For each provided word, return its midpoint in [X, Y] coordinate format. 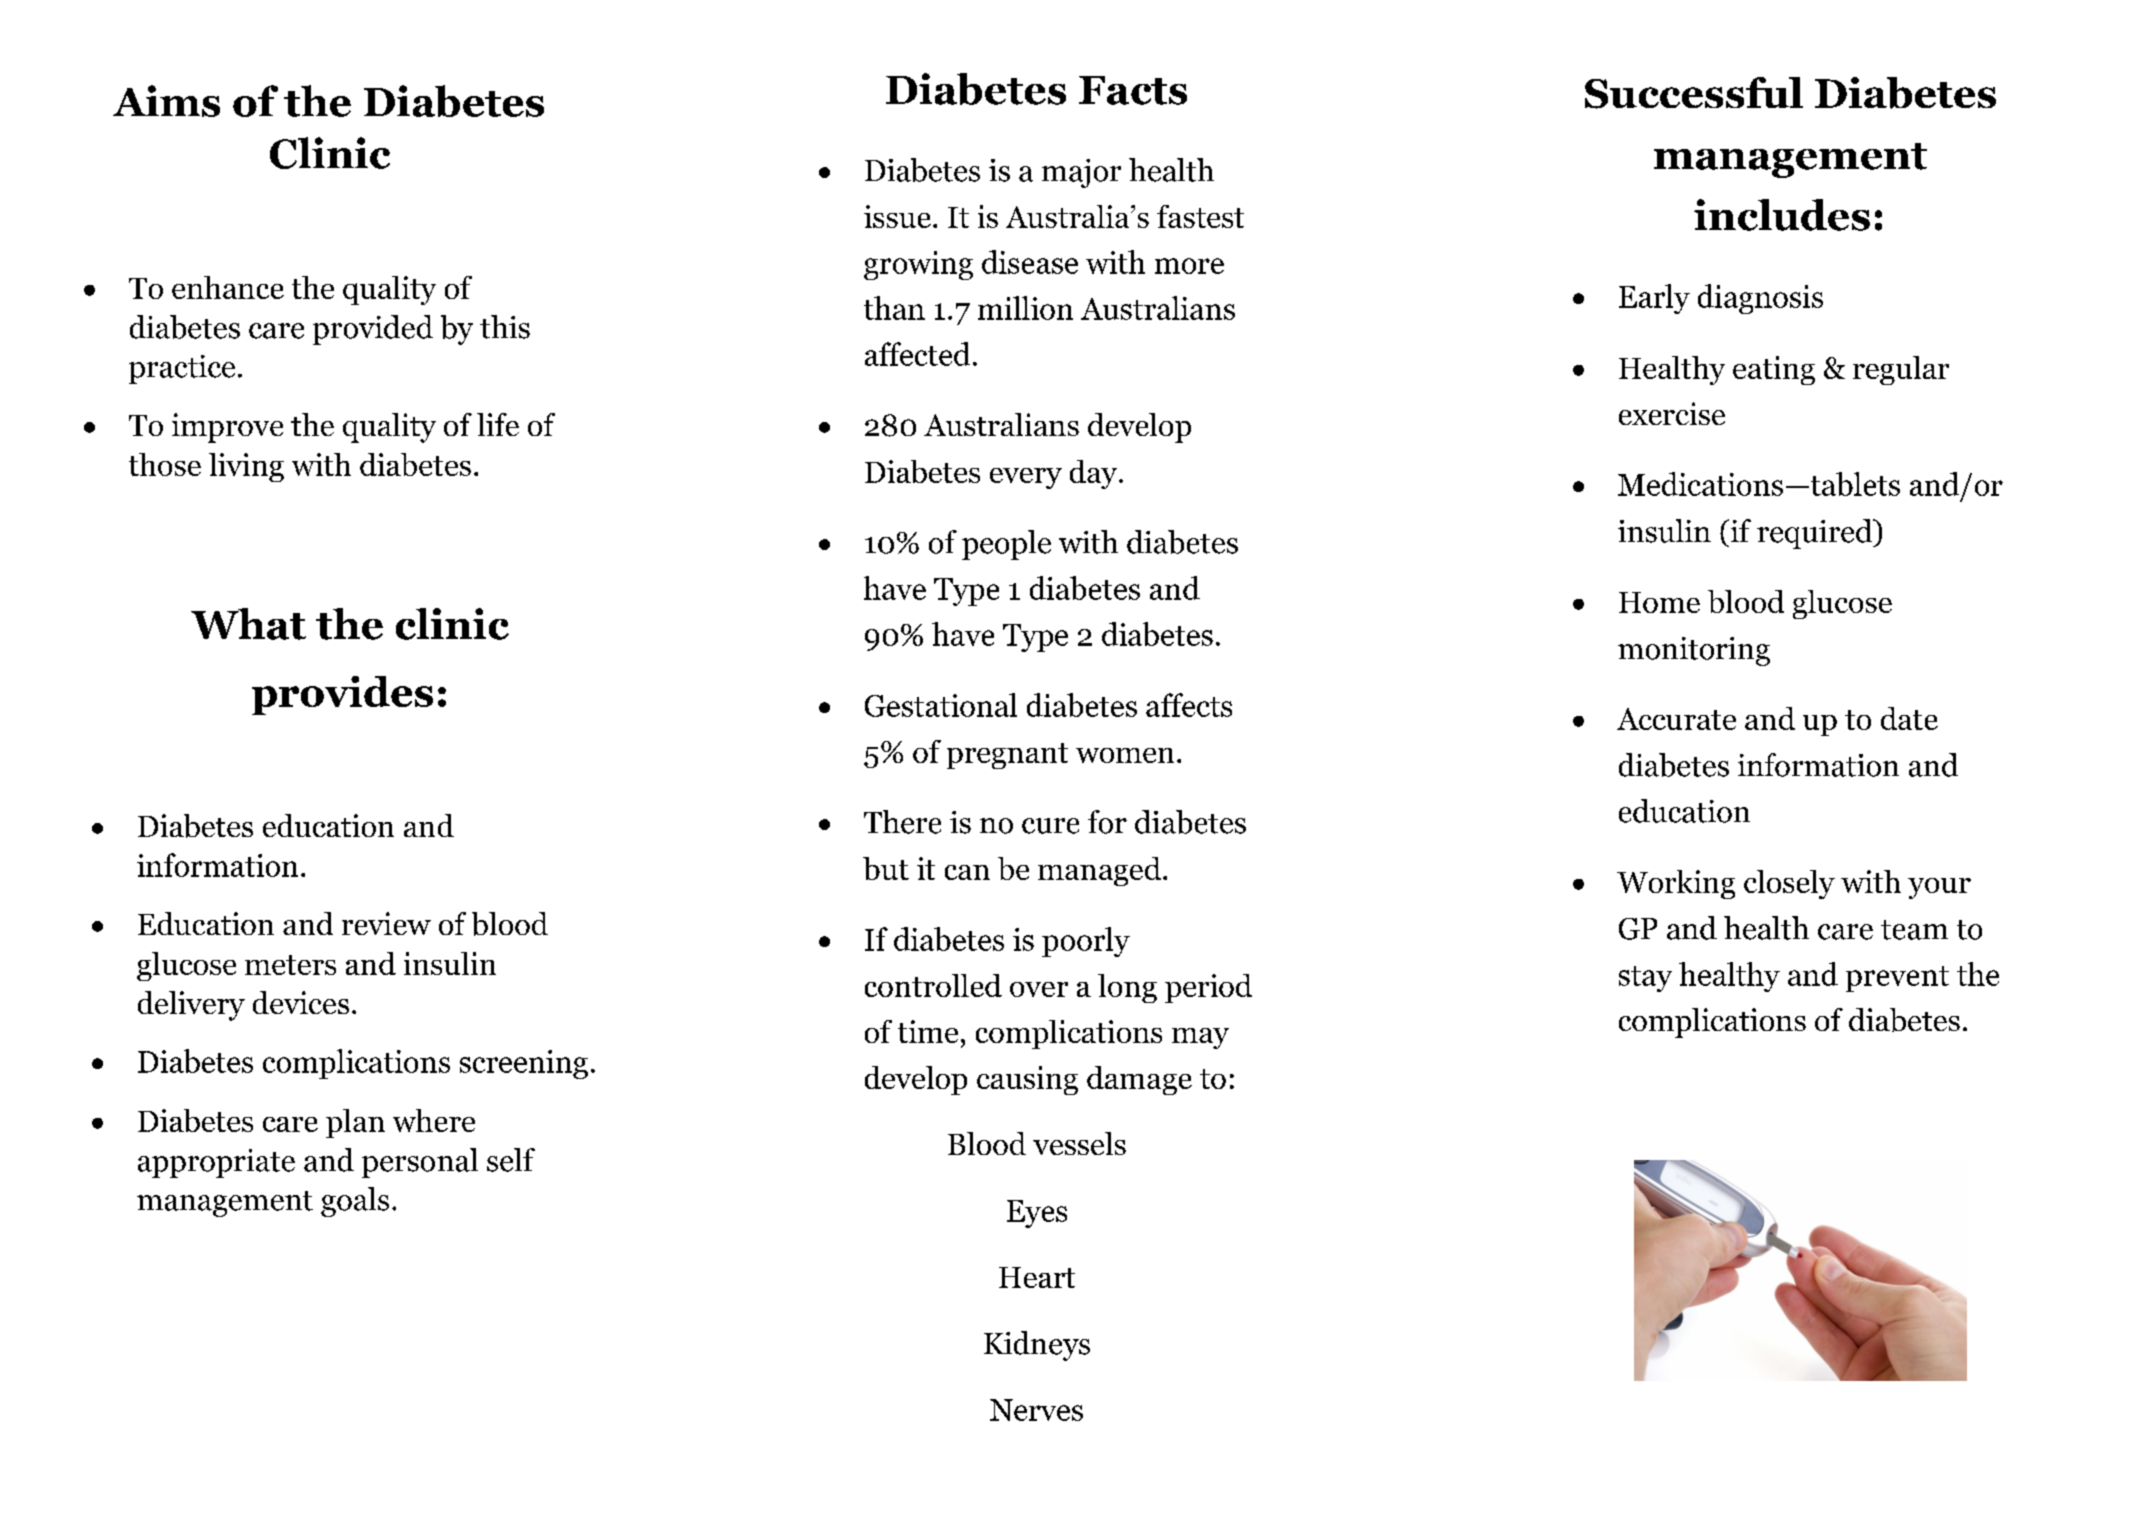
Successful [1694, 93]
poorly [1086, 942]
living [246, 467]
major [1081, 173]
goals [355, 1202]
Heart [1037, 1277]
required [1816, 534]
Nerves [1036, 1410]
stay [1645, 979]
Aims [166, 101]
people [1006, 545]
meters [290, 965]
